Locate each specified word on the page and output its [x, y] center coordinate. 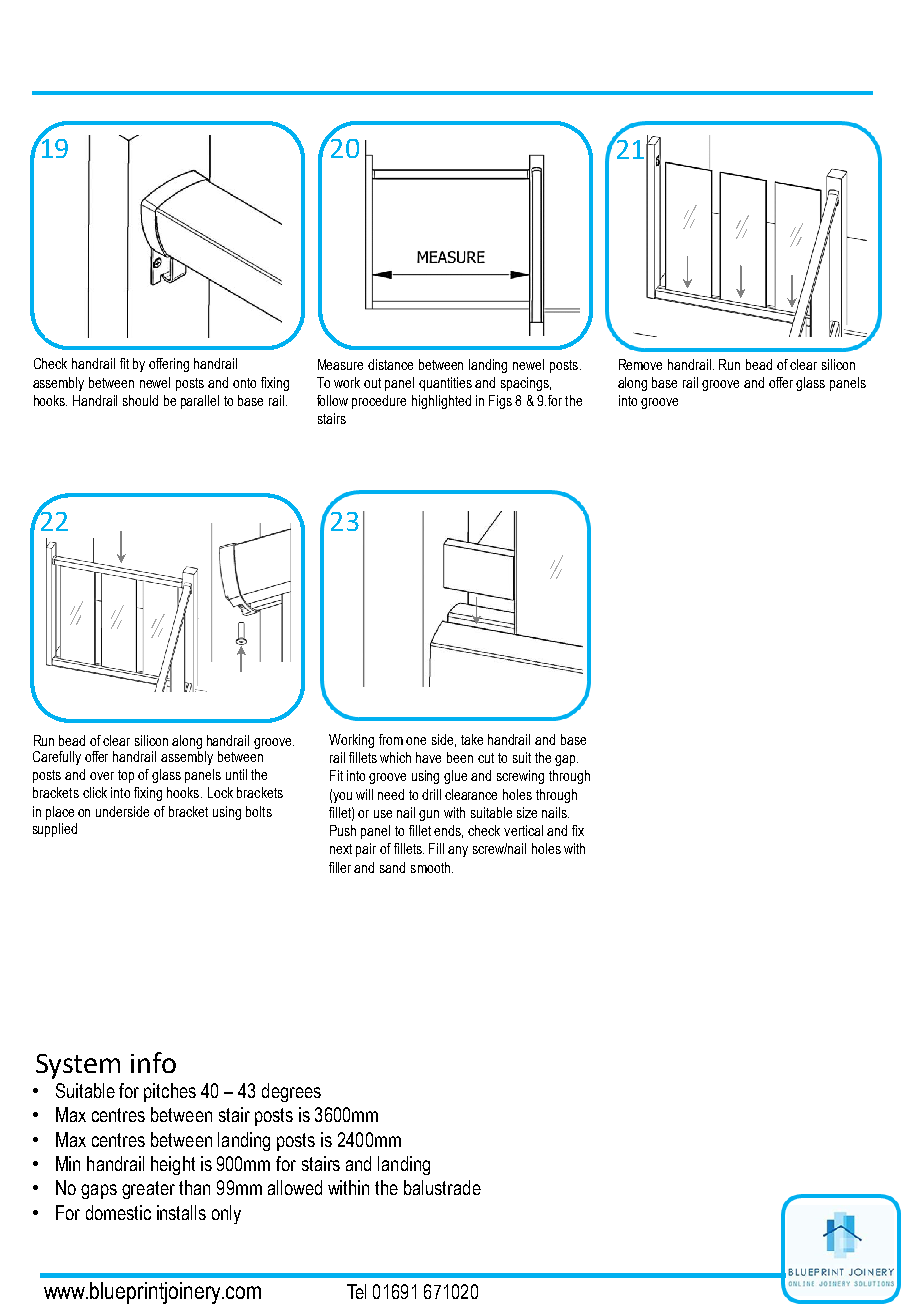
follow [332, 400]
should [140, 400]
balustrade [442, 1187]
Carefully [57, 758]
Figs [500, 402]
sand [392, 867]
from [391, 739]
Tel [356, 1291]
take [472, 739]
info [153, 1062]
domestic [118, 1212]
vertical [523, 830]
